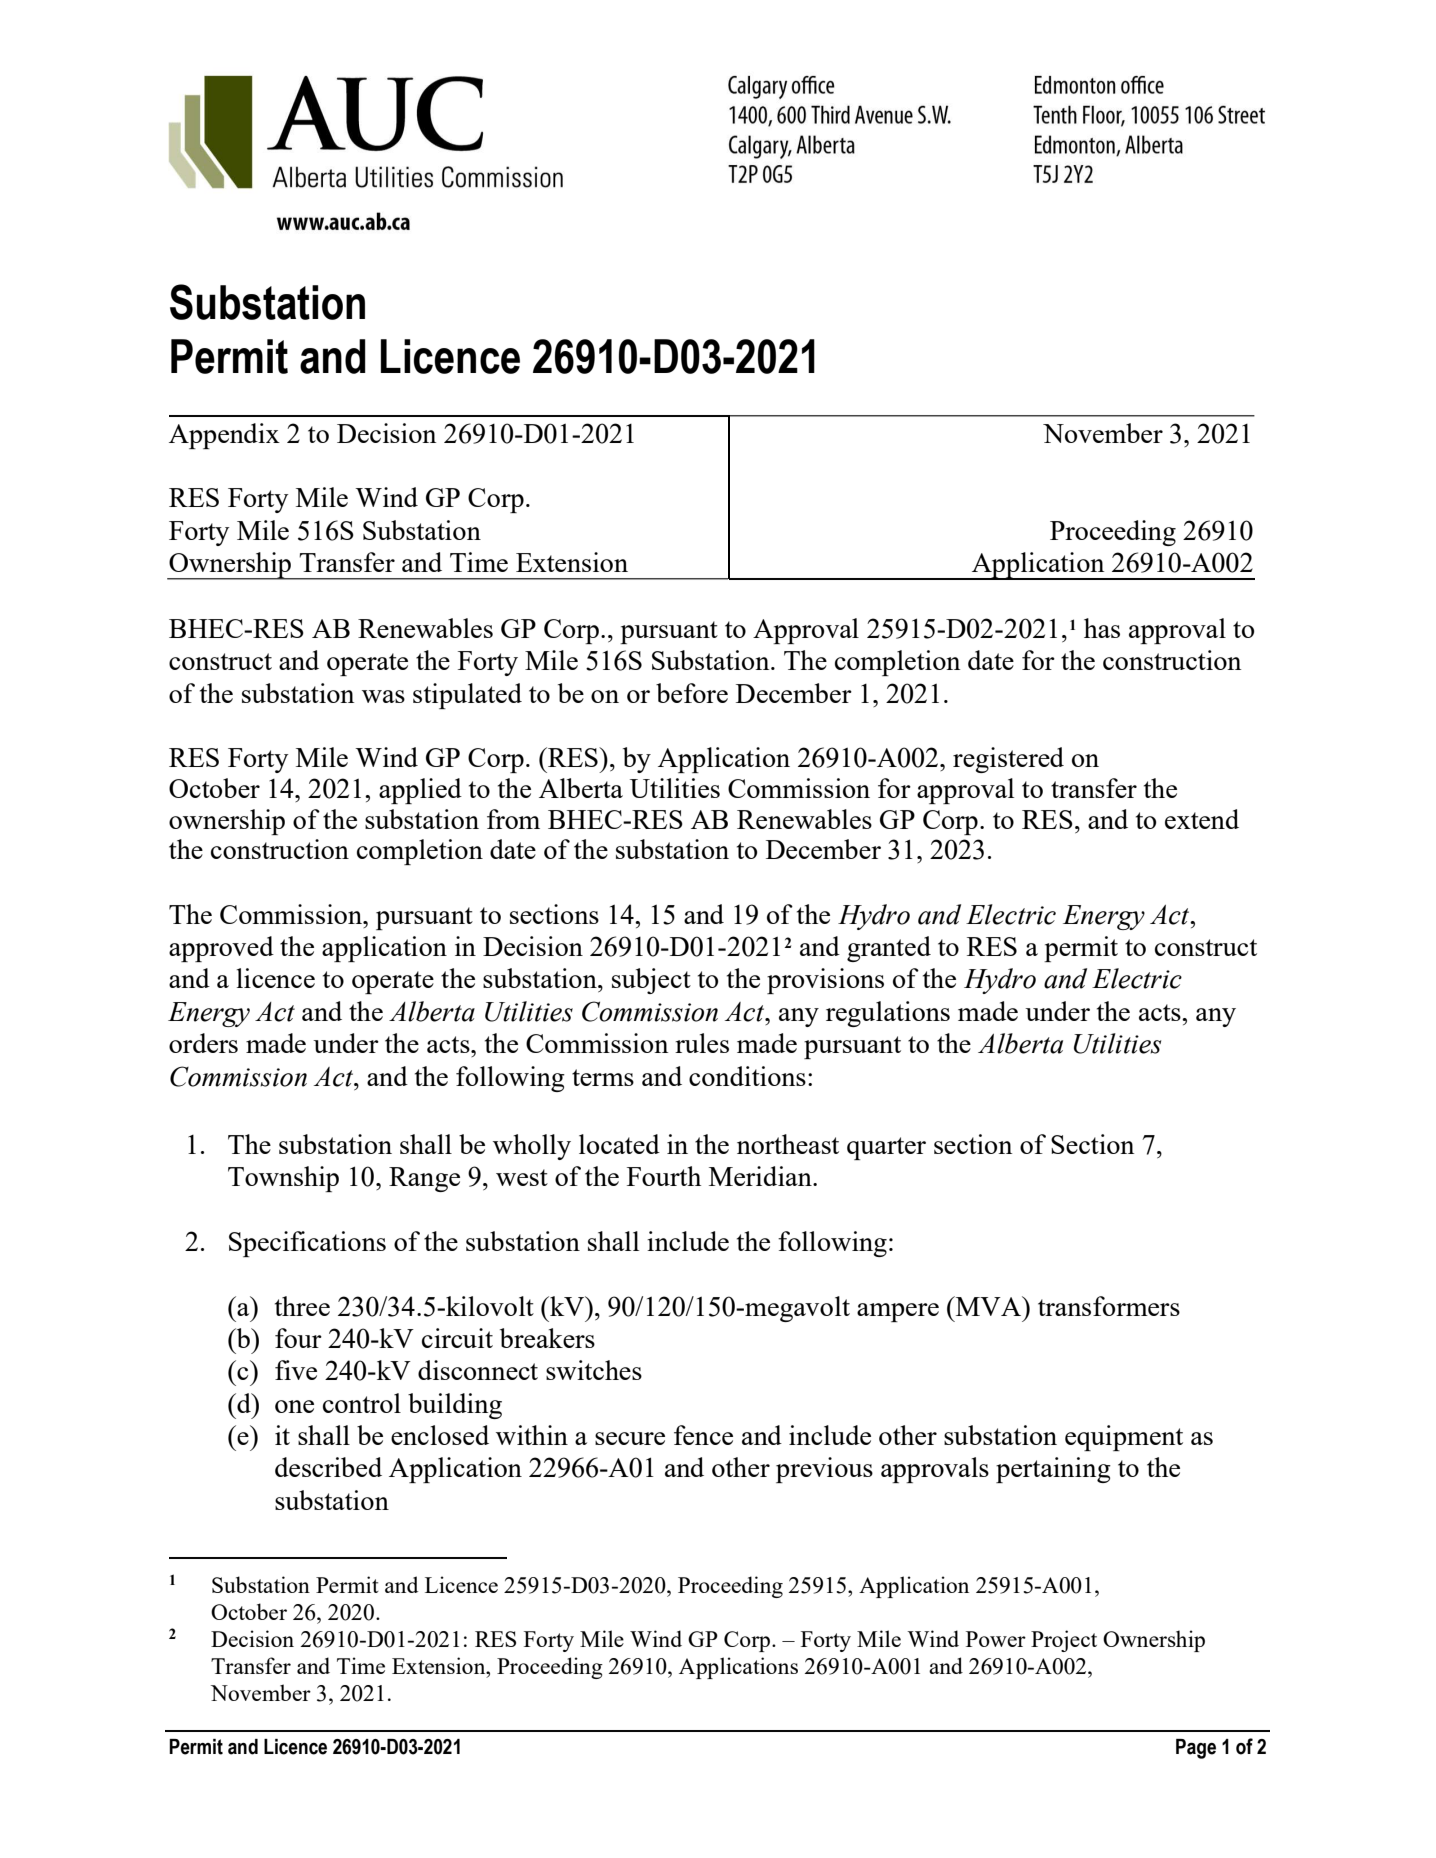  Describe the element at coordinates (692, 693) in the screenshot. I see `before` at that location.
